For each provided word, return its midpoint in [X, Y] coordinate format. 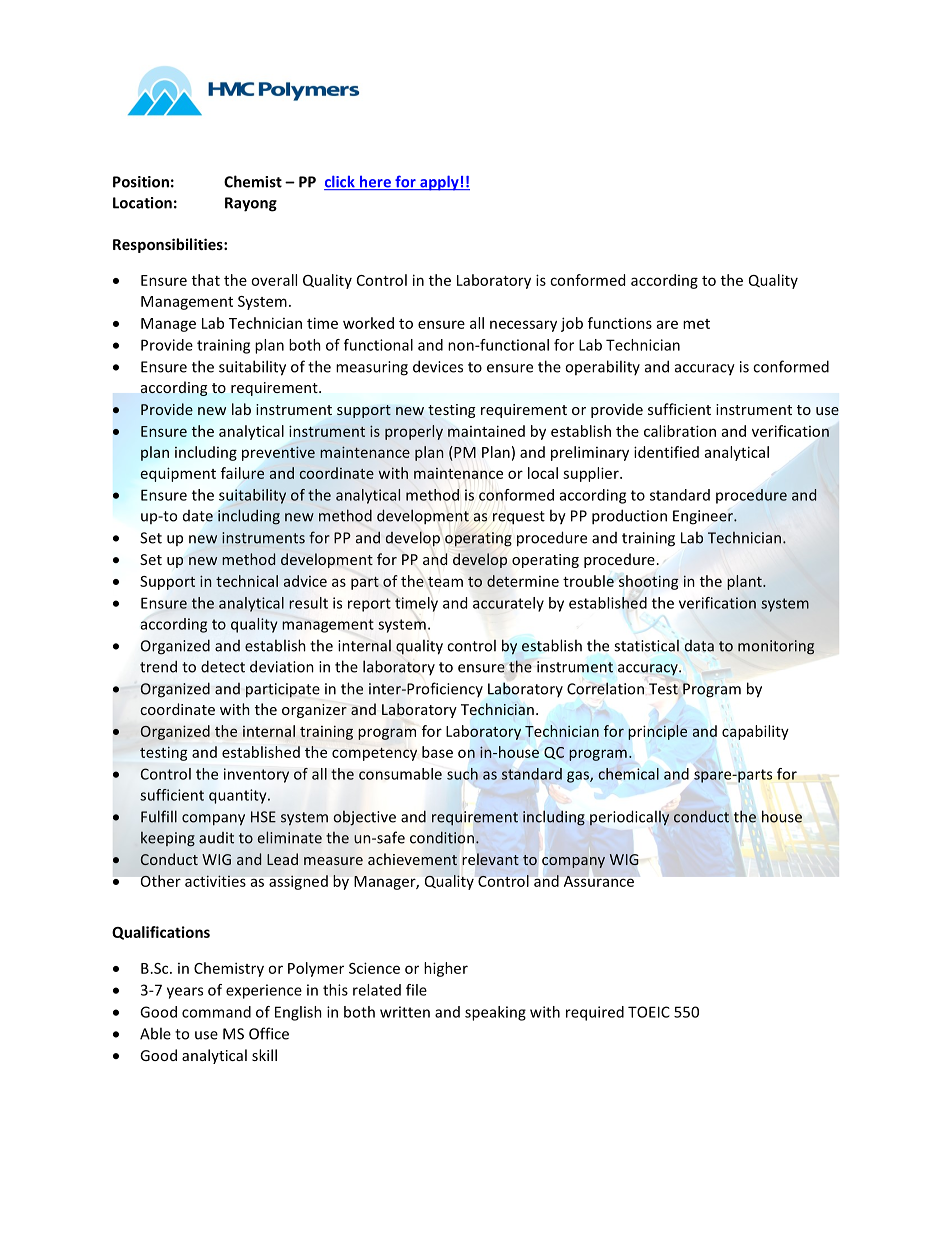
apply [439, 183]
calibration [680, 431]
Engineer [704, 517]
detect [223, 666]
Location [142, 203]
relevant [490, 859]
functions [620, 323]
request [519, 518]
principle [657, 732]
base [437, 752]
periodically [630, 818]
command [216, 1012]
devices [438, 366]
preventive [278, 453]
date [198, 516]
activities [215, 881]
